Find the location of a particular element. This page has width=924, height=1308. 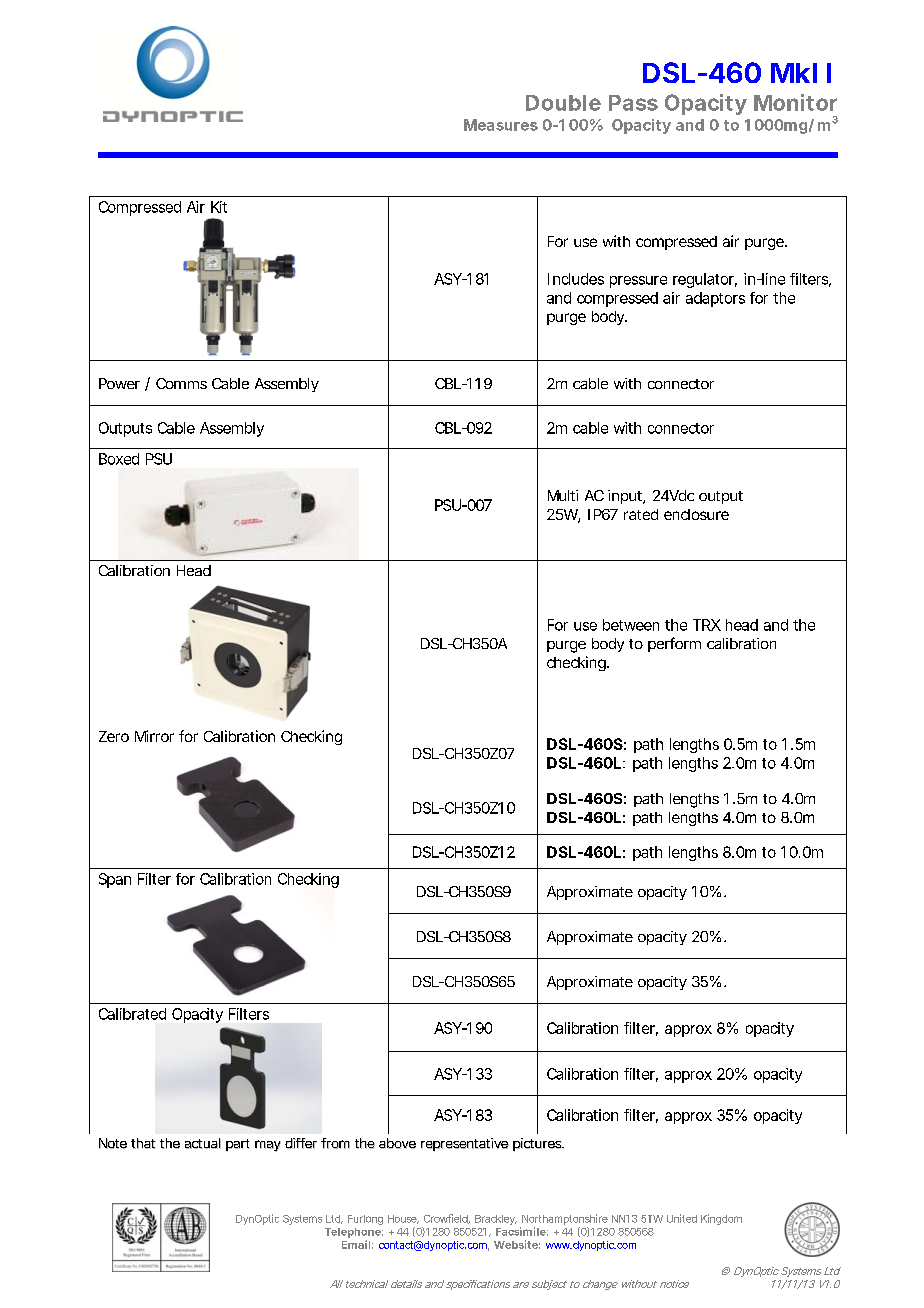

Facsimile is located at coordinates (521, 1231).
